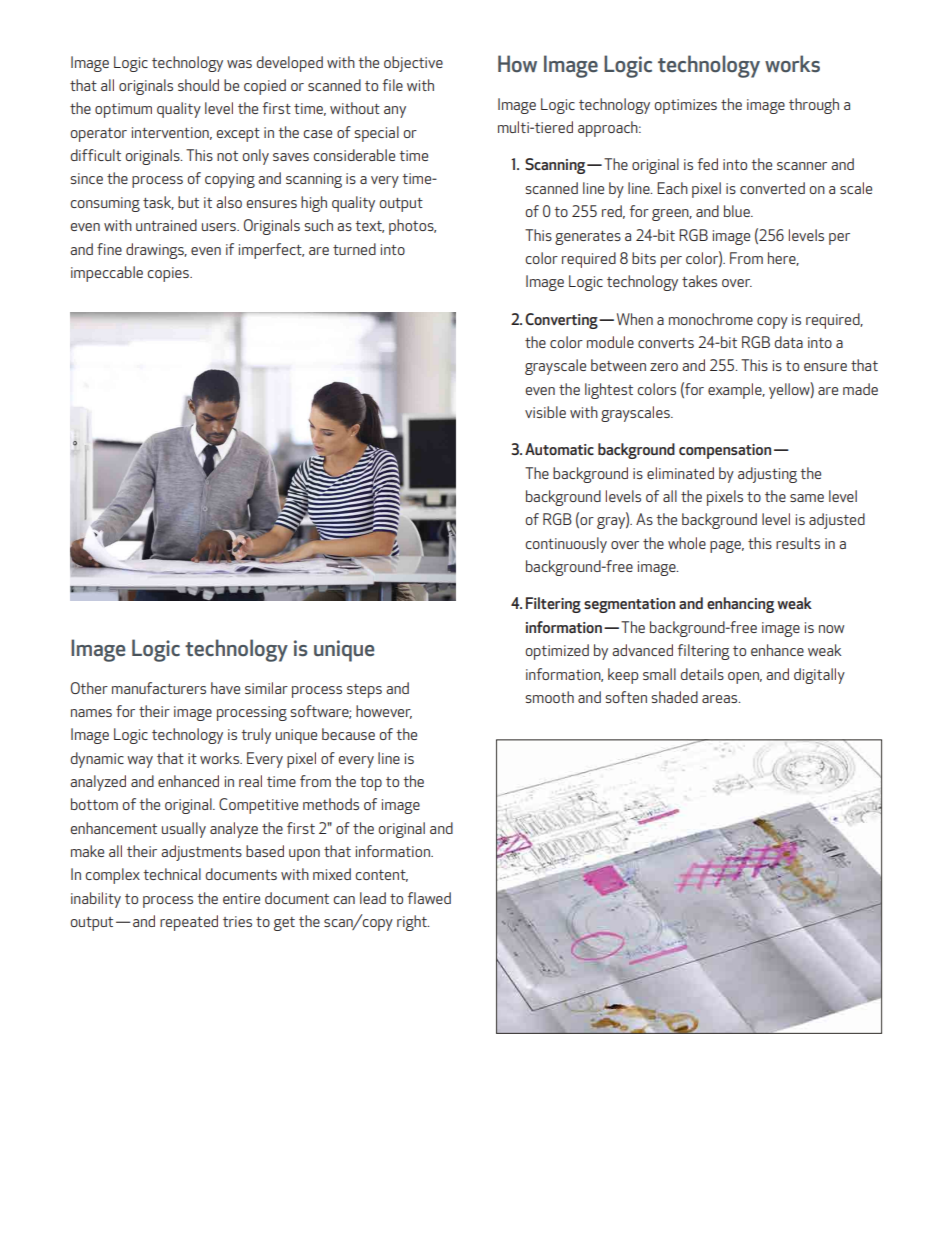 This screenshot has width=952, height=1233. Describe the element at coordinates (413, 64) in the screenshot. I see `objective` at that location.
